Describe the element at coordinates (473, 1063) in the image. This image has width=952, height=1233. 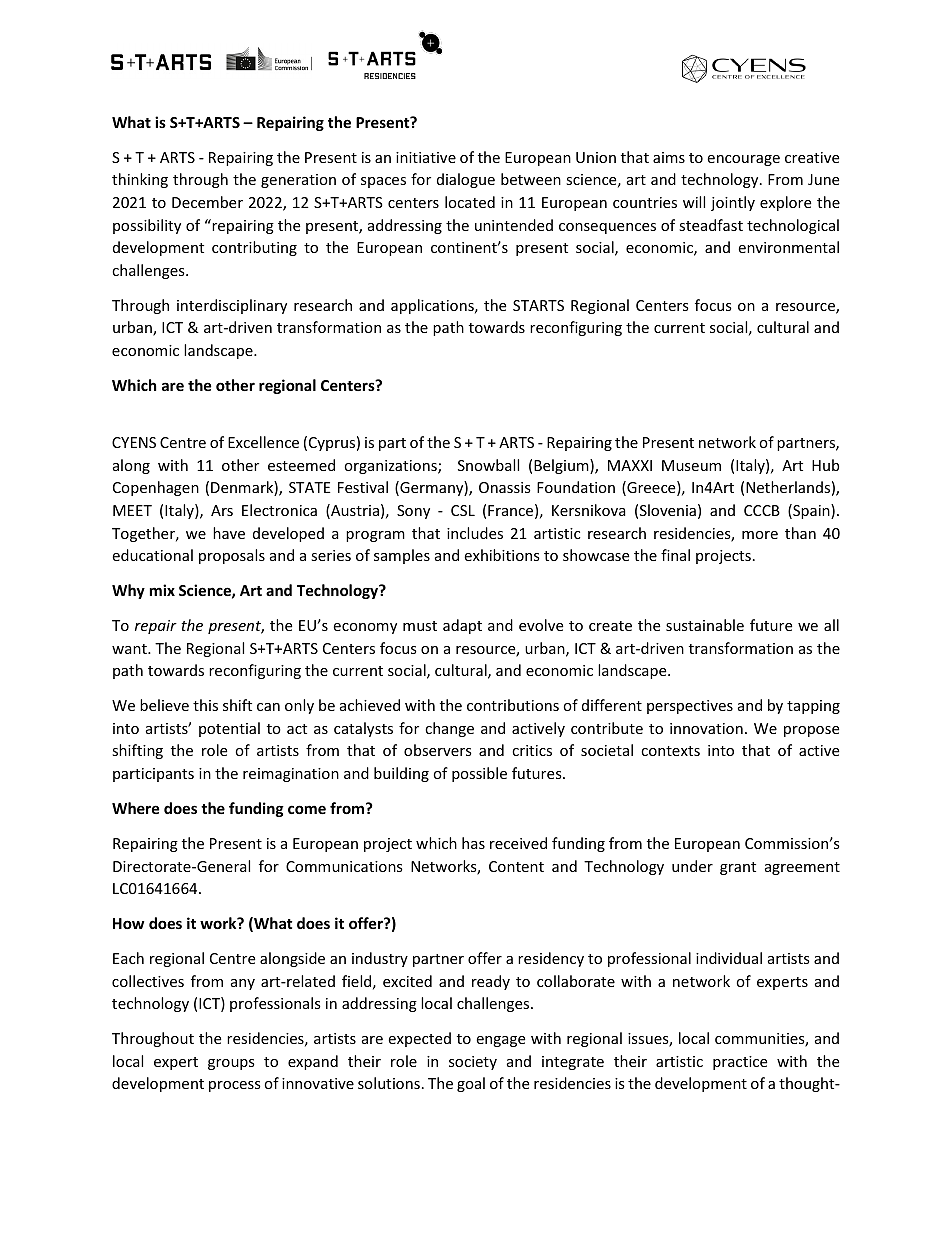
I see `society` at that location.
